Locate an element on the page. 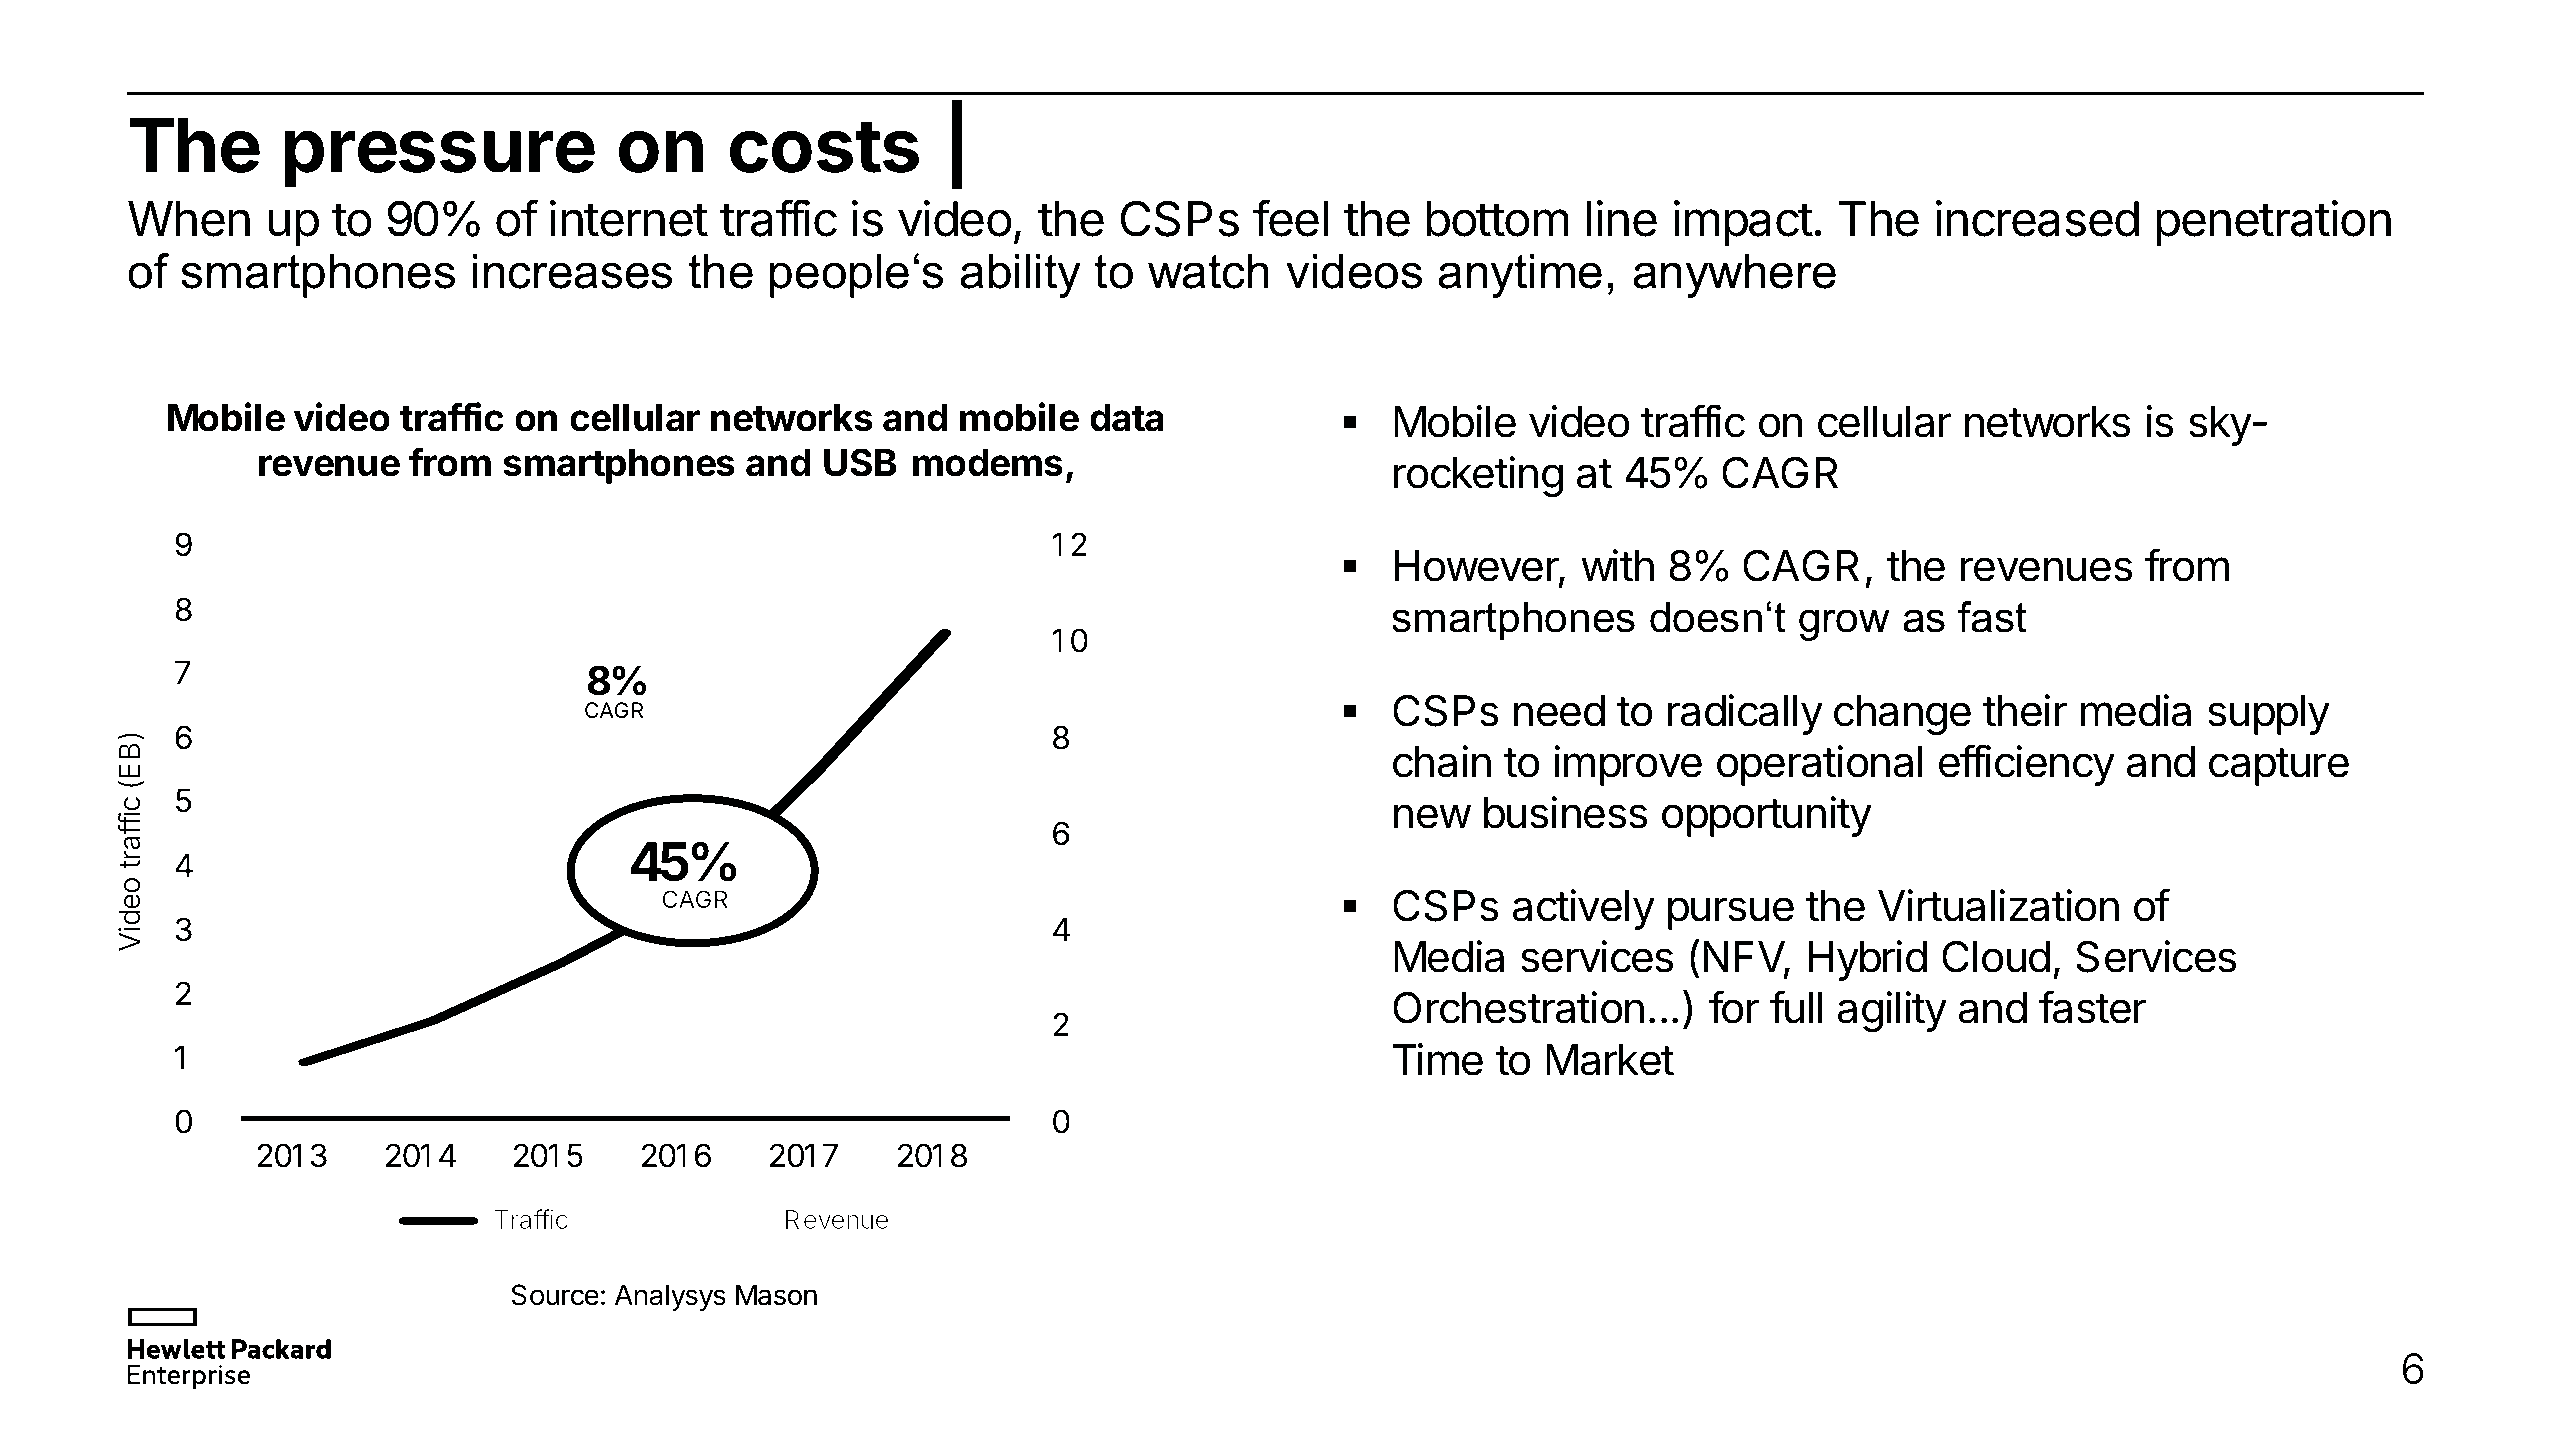 Image resolution: width=2552 pixels, height=1435 pixels. pressure is located at coordinates (439, 159).
